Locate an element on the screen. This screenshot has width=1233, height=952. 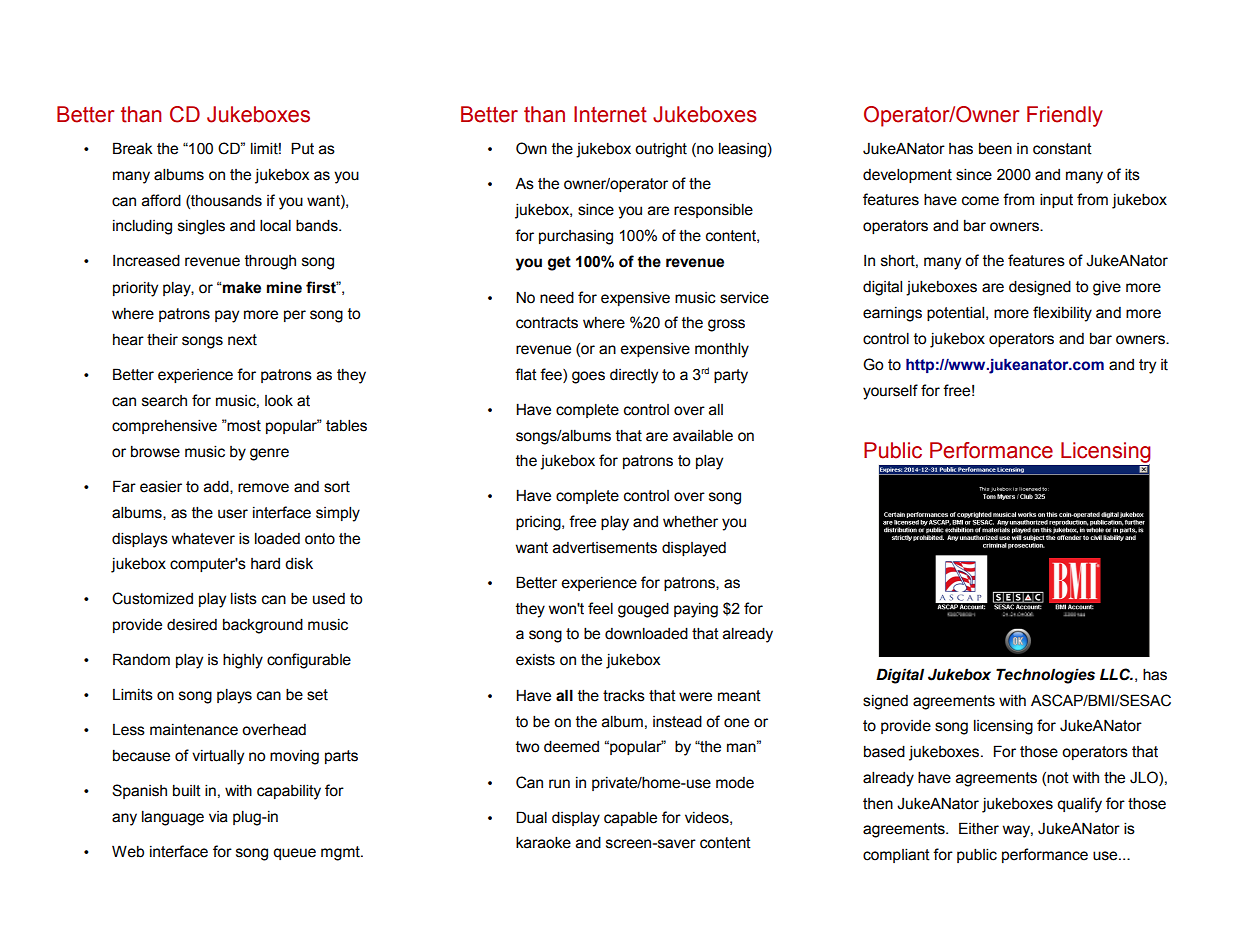
Either is located at coordinates (979, 828).
